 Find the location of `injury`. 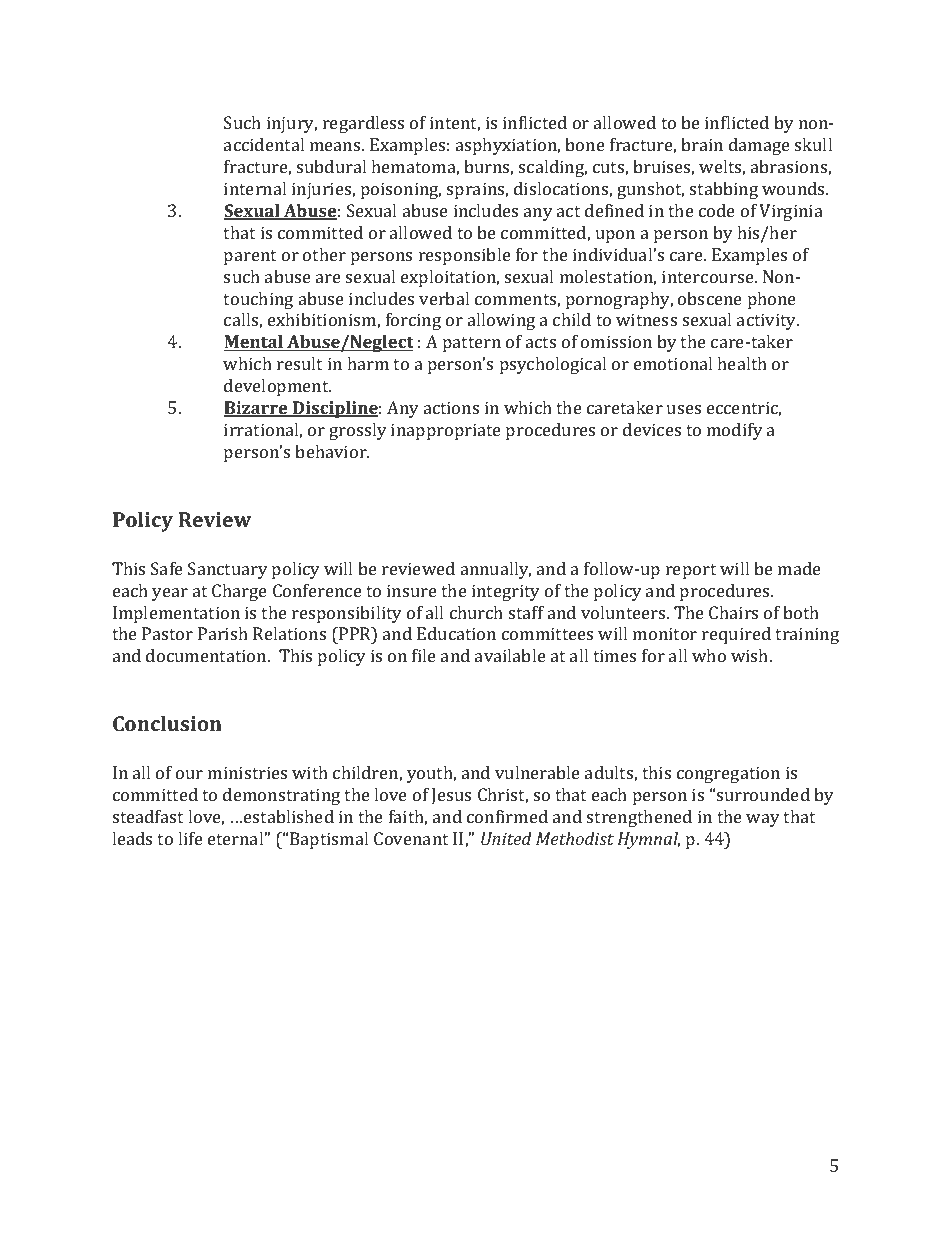

injury is located at coordinates (292, 124).
